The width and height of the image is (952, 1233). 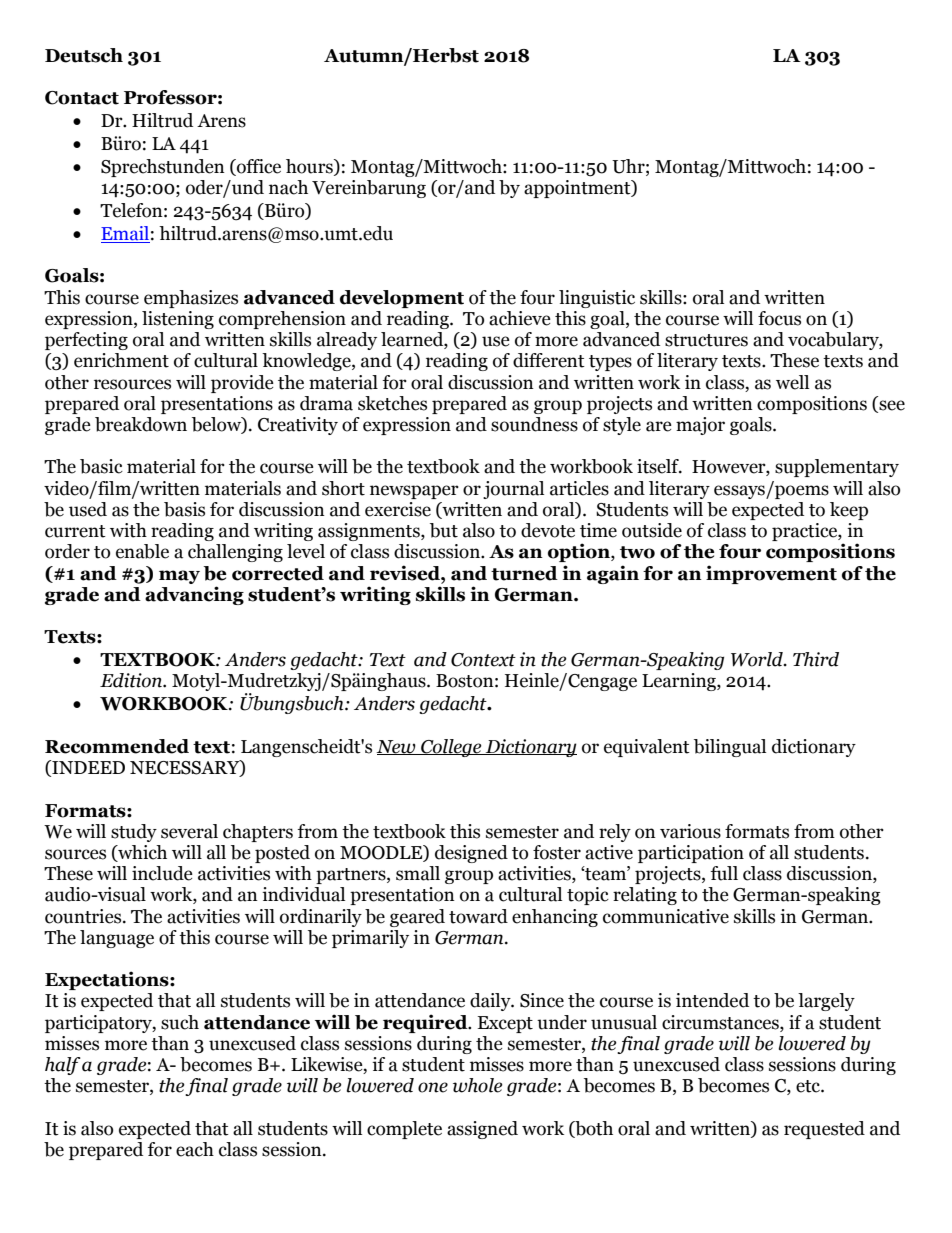 I want to click on breakdown, so click(x=141, y=424).
